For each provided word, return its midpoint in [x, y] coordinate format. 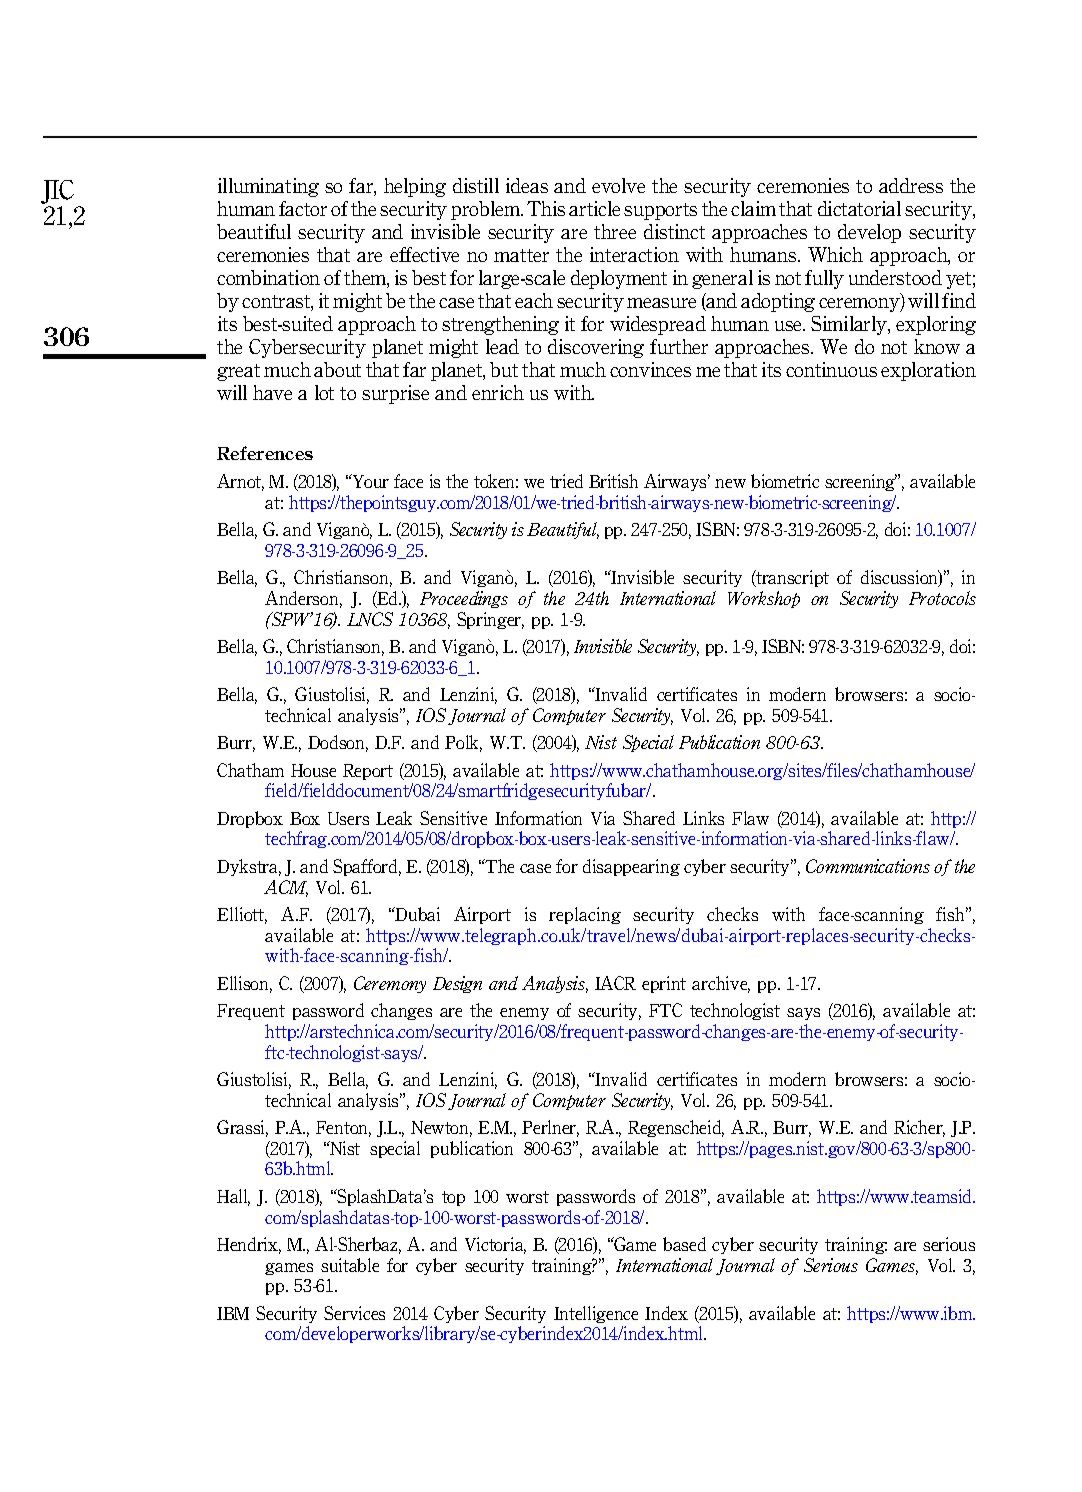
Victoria [495, 1245]
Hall [233, 1197]
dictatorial [859, 208]
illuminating [268, 187]
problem [486, 210]
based [684, 1244]
